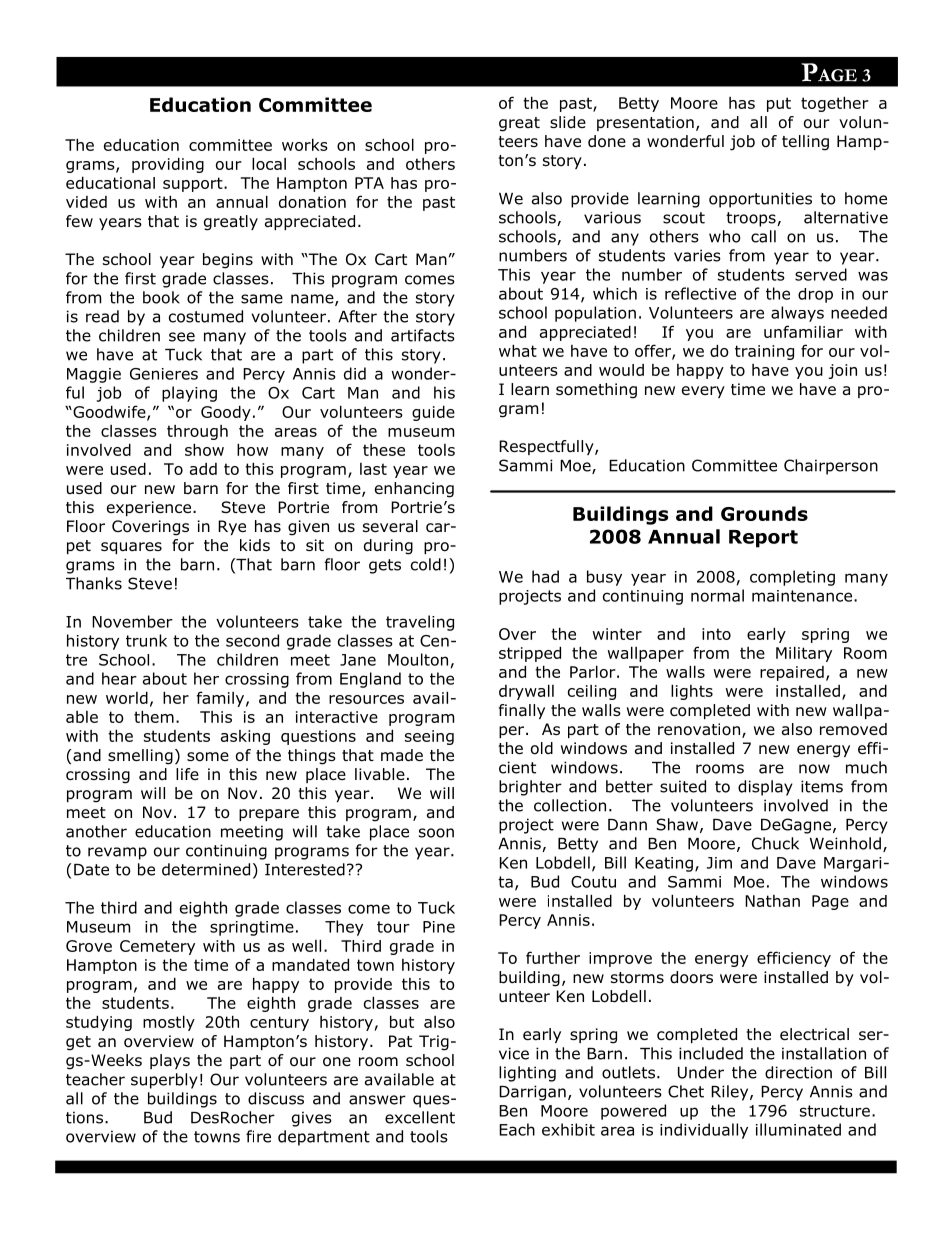  I want to click on what, so click(518, 351).
